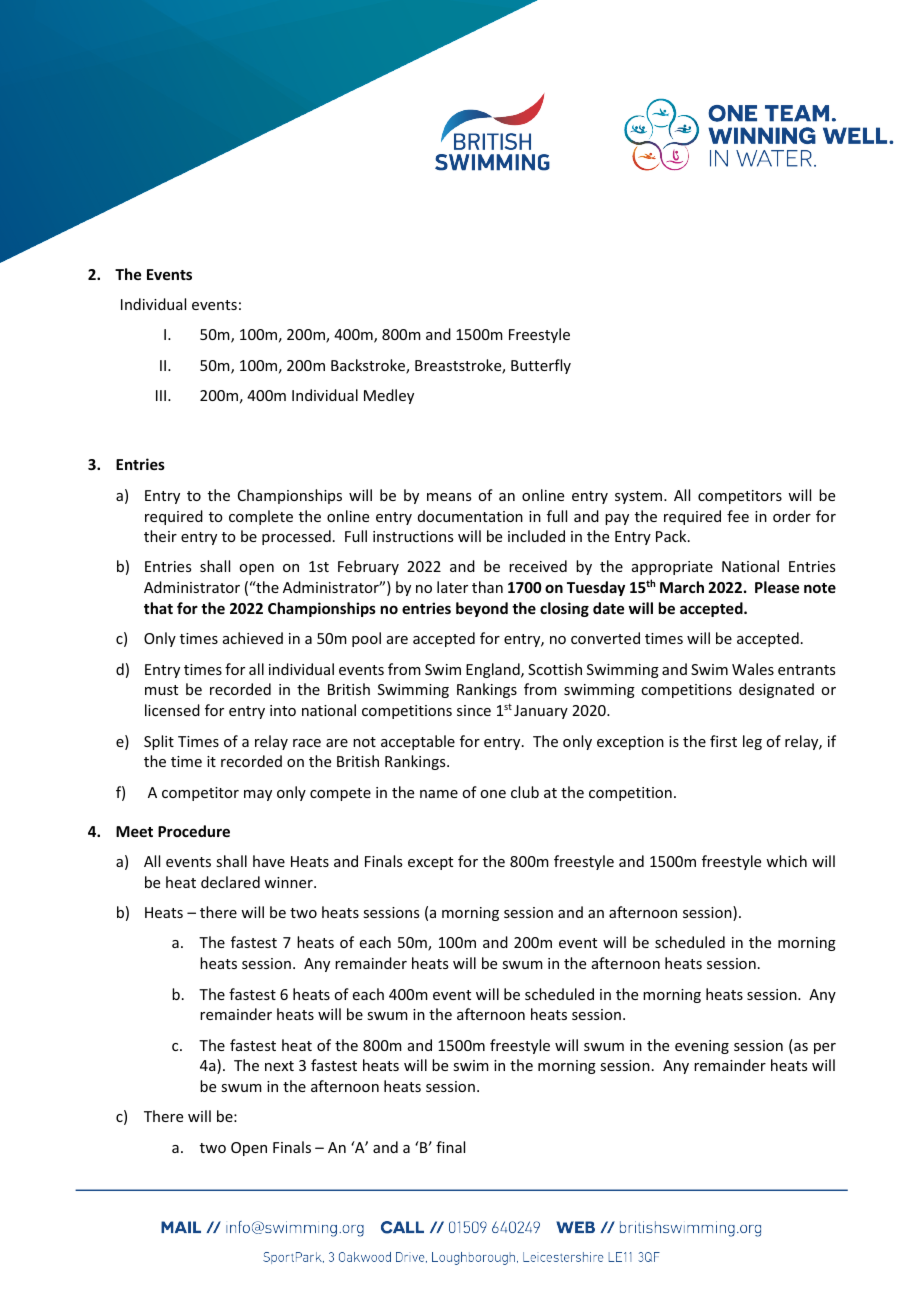 Image resolution: width=924 pixels, height=1308 pixels. I want to click on Butterfly, so click(541, 366).
